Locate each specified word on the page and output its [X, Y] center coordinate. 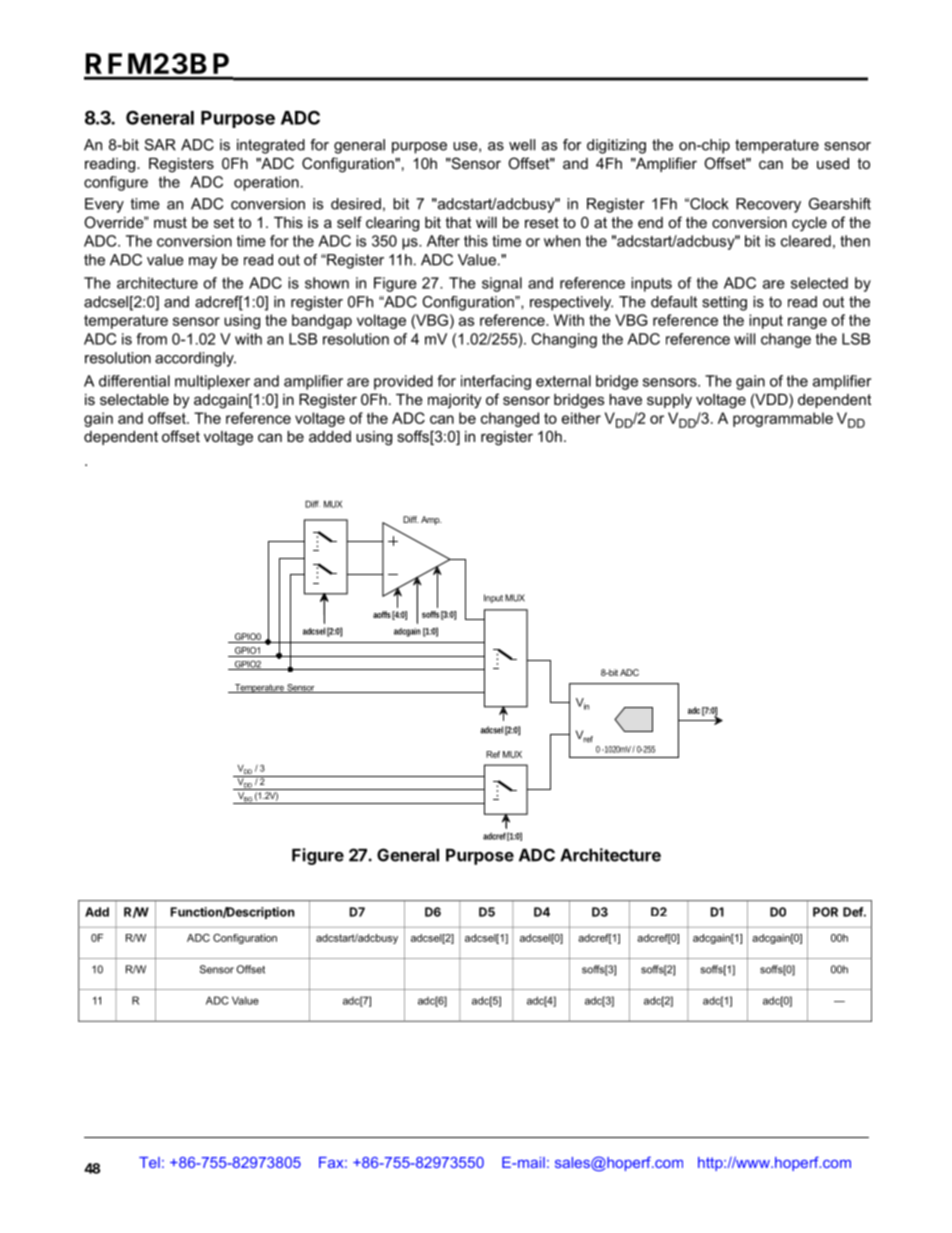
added [330, 436]
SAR [160, 145]
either [581, 418]
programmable [783, 419]
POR [825, 912]
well [522, 145]
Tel [149, 1162]
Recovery [768, 205]
